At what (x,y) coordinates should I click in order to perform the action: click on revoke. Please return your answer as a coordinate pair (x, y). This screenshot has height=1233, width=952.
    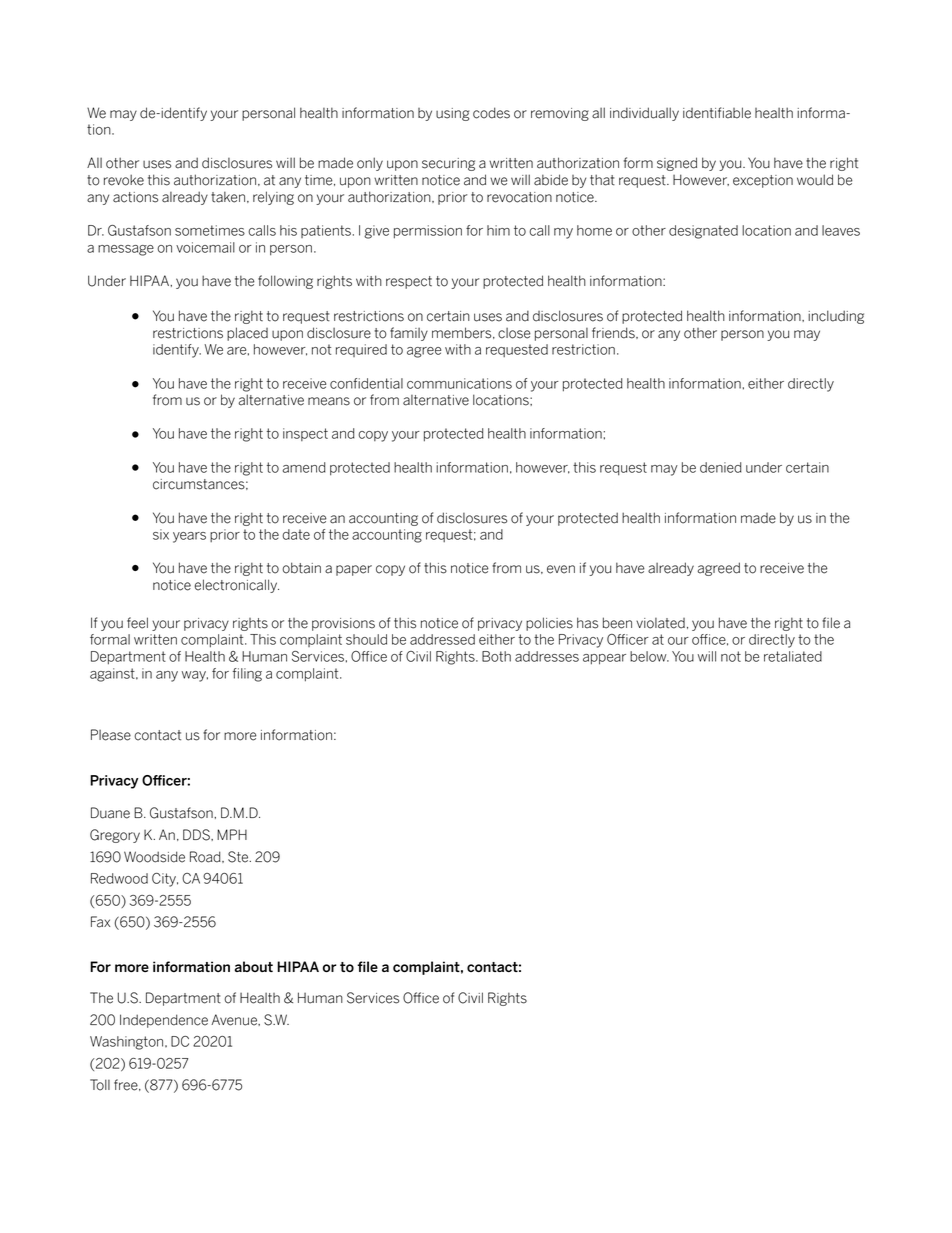
    Looking at the image, I should click on (124, 180).
